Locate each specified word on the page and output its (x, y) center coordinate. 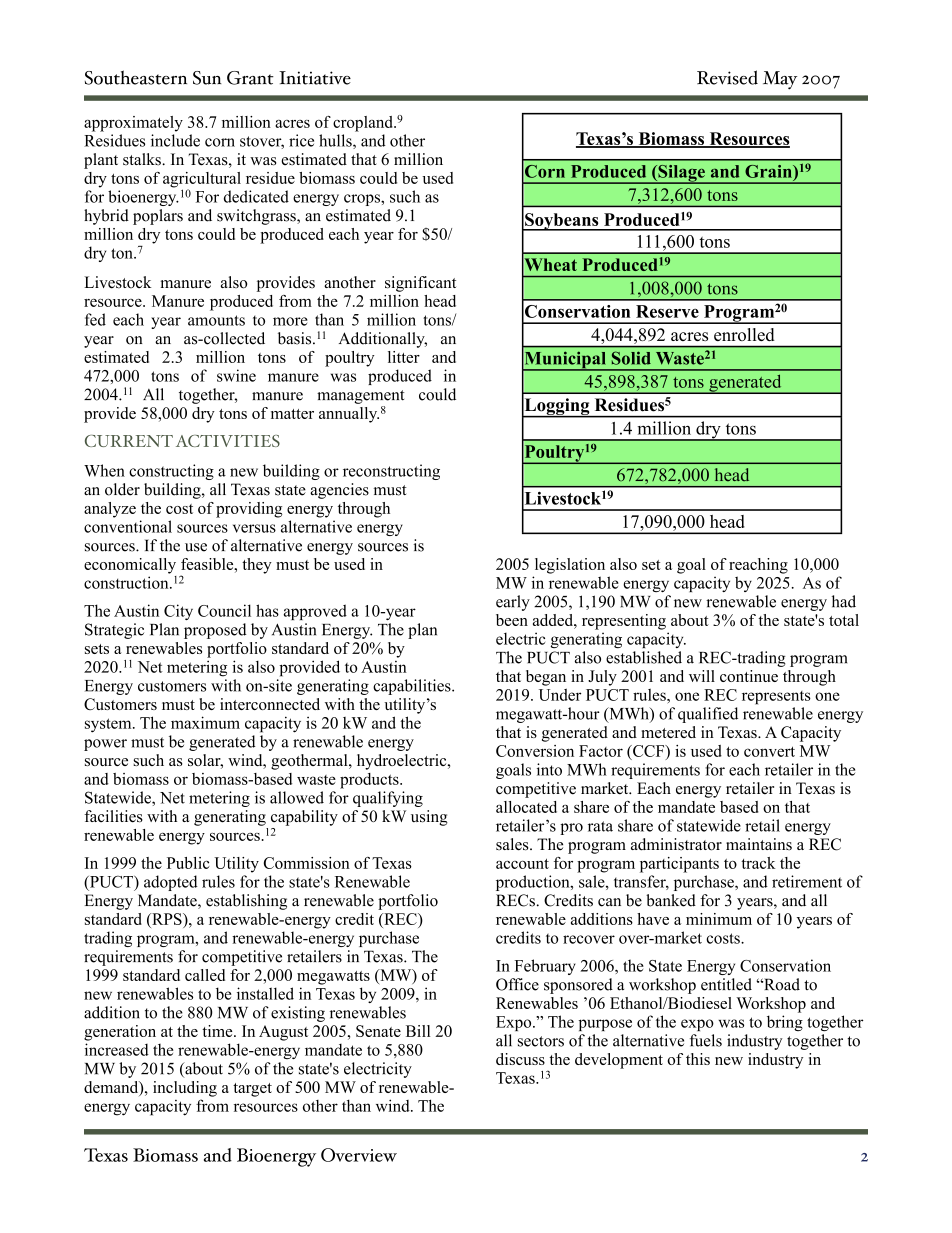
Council (224, 610)
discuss (520, 1059)
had (844, 601)
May (780, 80)
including (185, 1089)
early (513, 603)
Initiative (315, 78)
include (175, 140)
